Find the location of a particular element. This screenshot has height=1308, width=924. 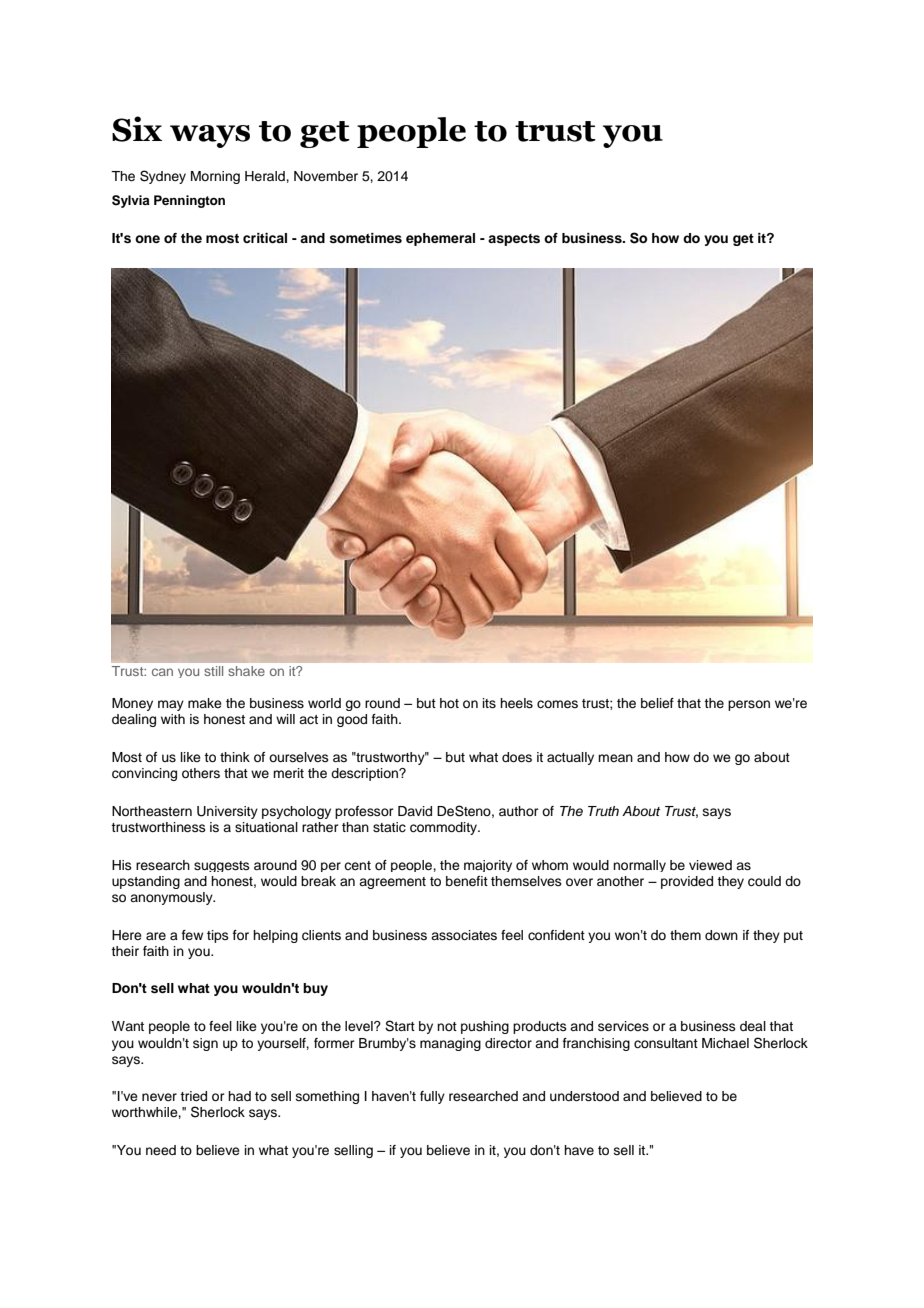

aspects is located at coordinates (514, 240).
